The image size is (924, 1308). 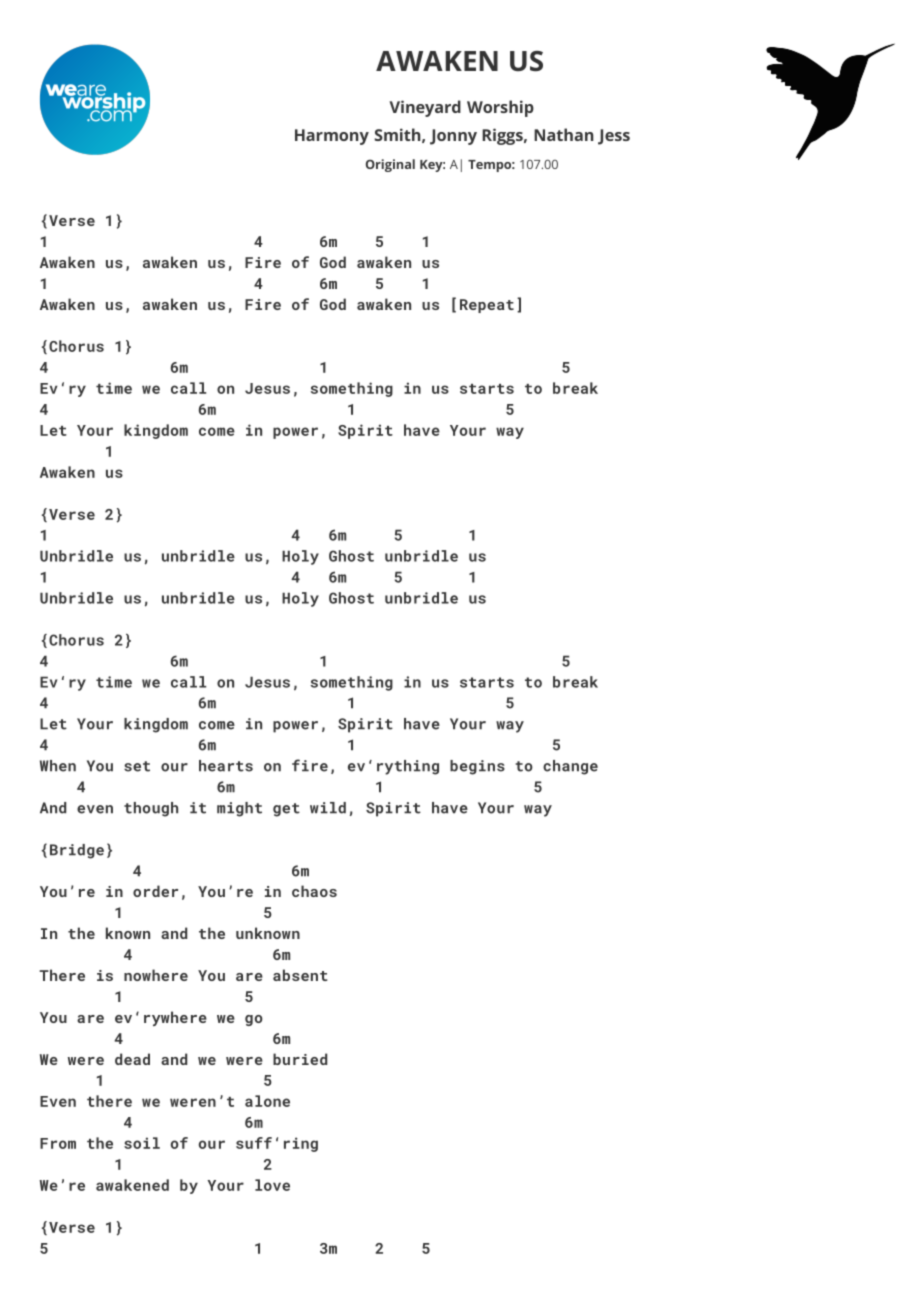 What do you see at coordinates (332, 137) in the screenshot?
I see `Harmony` at bounding box center [332, 137].
